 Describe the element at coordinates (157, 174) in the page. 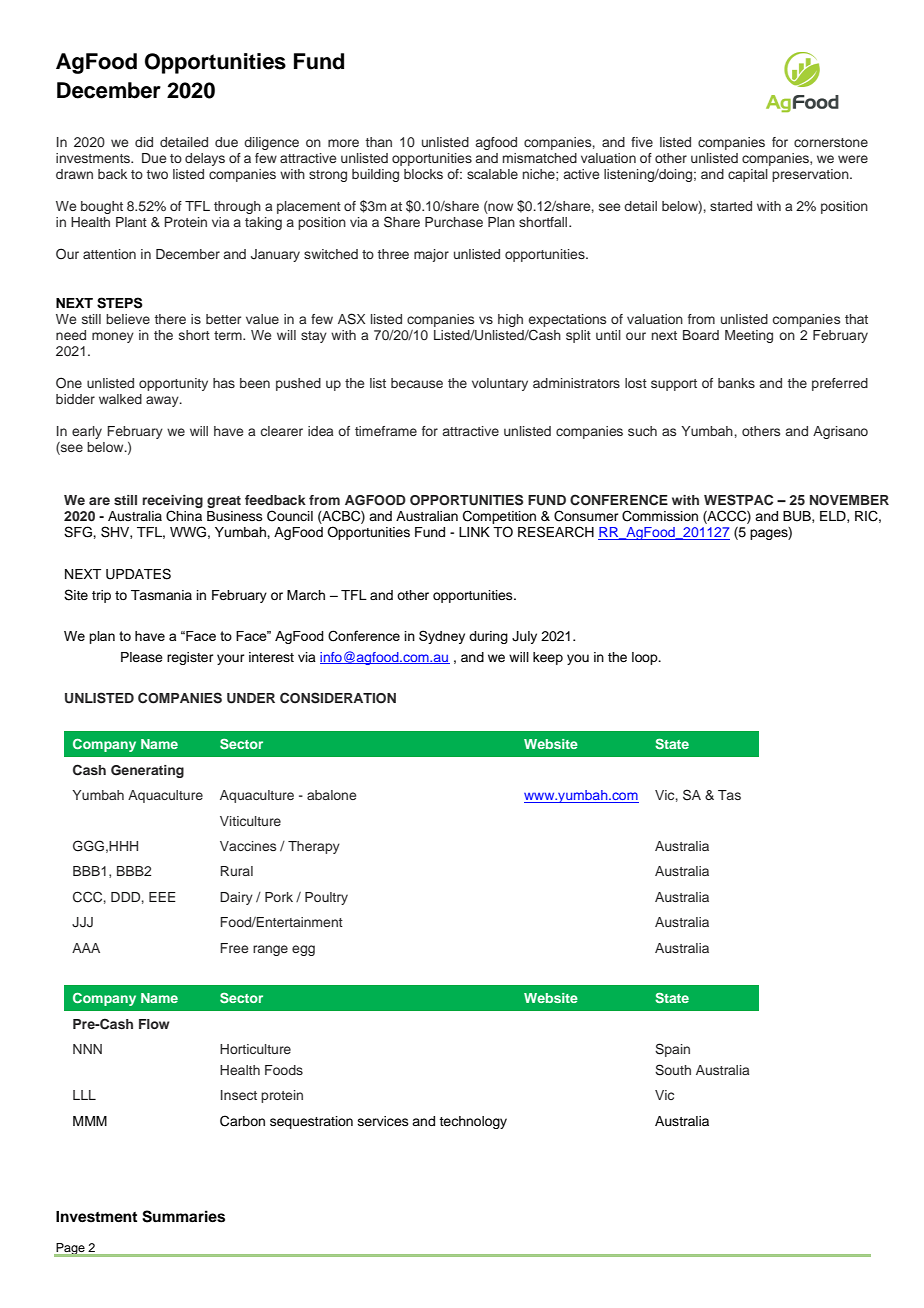

I see `two` at that location.
